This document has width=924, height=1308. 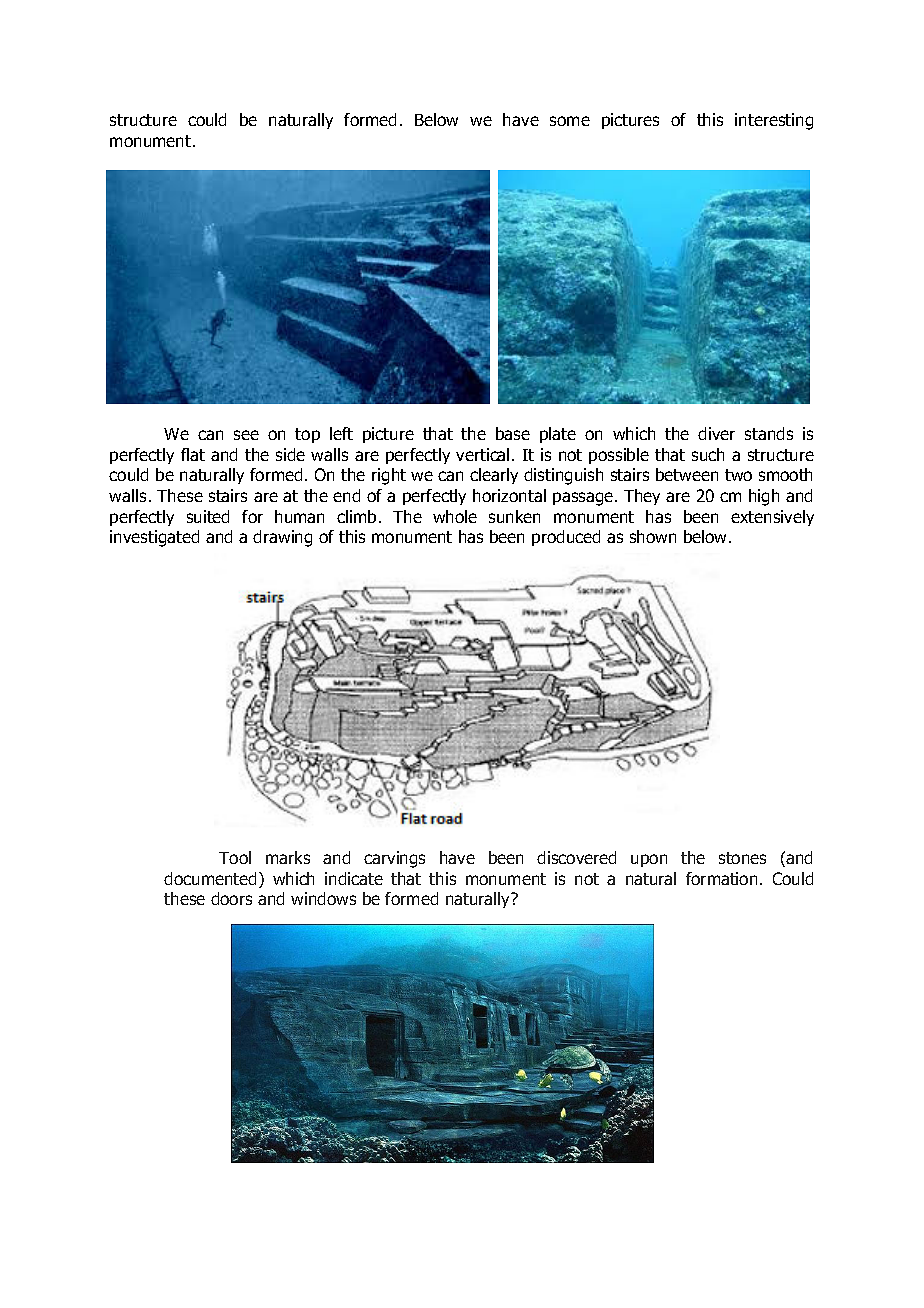 What do you see at coordinates (246, 435) in the document?
I see `see` at bounding box center [246, 435].
